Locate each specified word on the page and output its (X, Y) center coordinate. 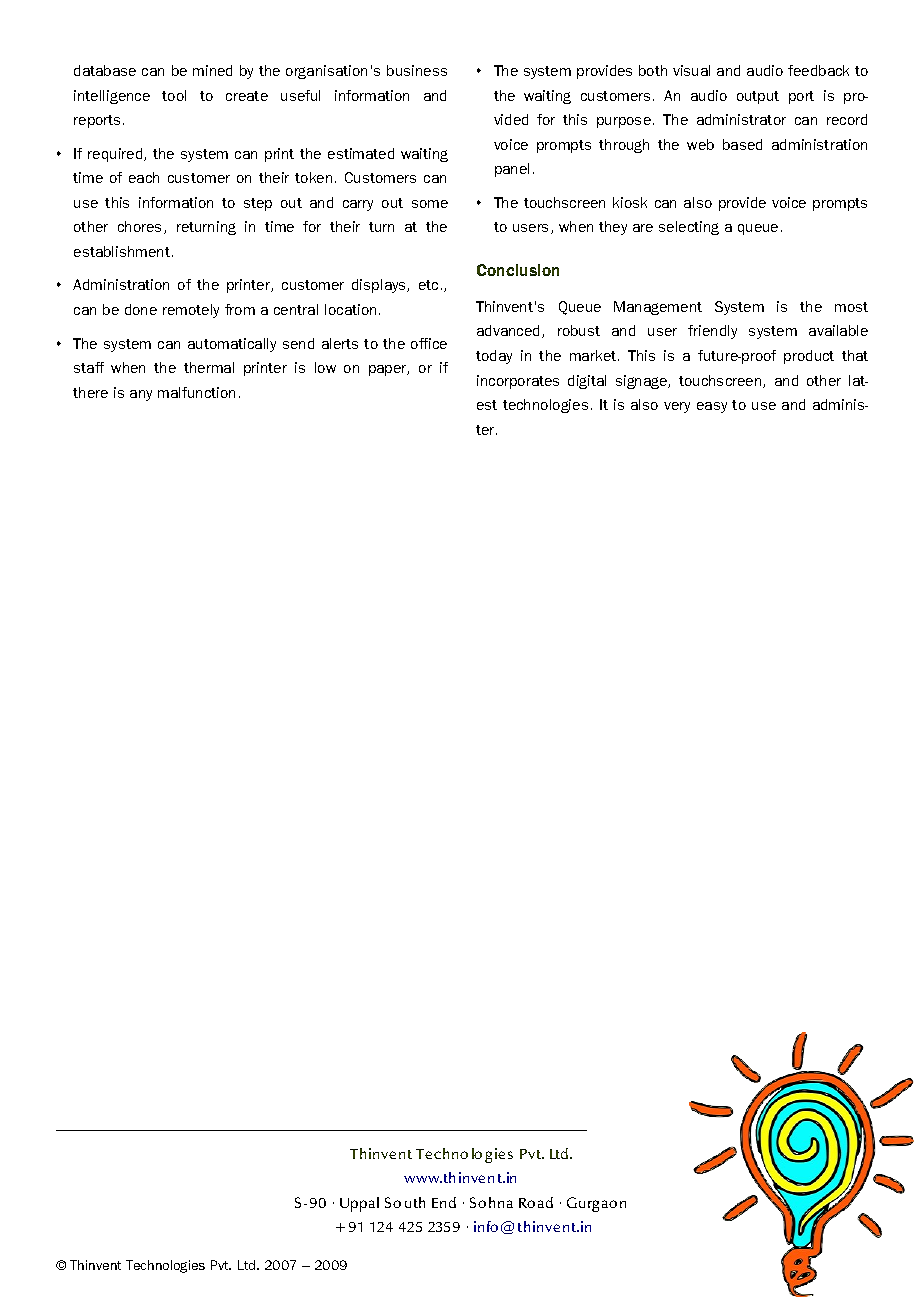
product (809, 357)
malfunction (196, 392)
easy (712, 407)
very (677, 407)
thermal (209, 367)
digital (587, 382)
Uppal (359, 1204)
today (494, 357)
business (417, 70)
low (325, 367)
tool (174, 95)
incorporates (518, 382)
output (758, 97)
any (141, 395)
